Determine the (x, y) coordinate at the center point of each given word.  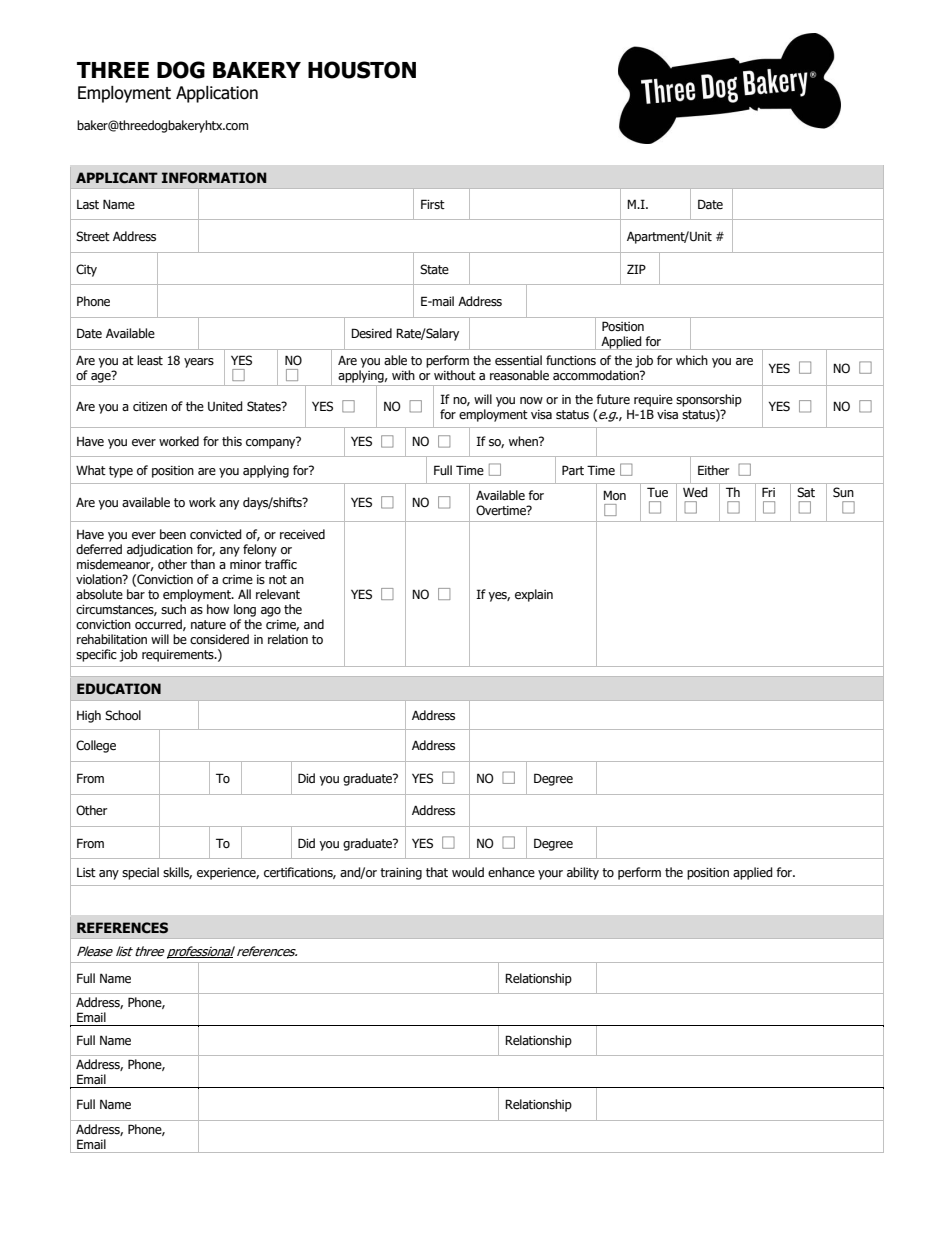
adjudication (160, 550)
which (692, 360)
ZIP (636, 269)
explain (534, 595)
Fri (768, 492)
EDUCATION (119, 689)
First (433, 204)
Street (93, 236)
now (531, 400)
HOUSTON (362, 70)
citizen (150, 407)
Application (217, 94)
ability (583, 873)
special (140, 873)
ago (271, 612)
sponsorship (709, 400)
